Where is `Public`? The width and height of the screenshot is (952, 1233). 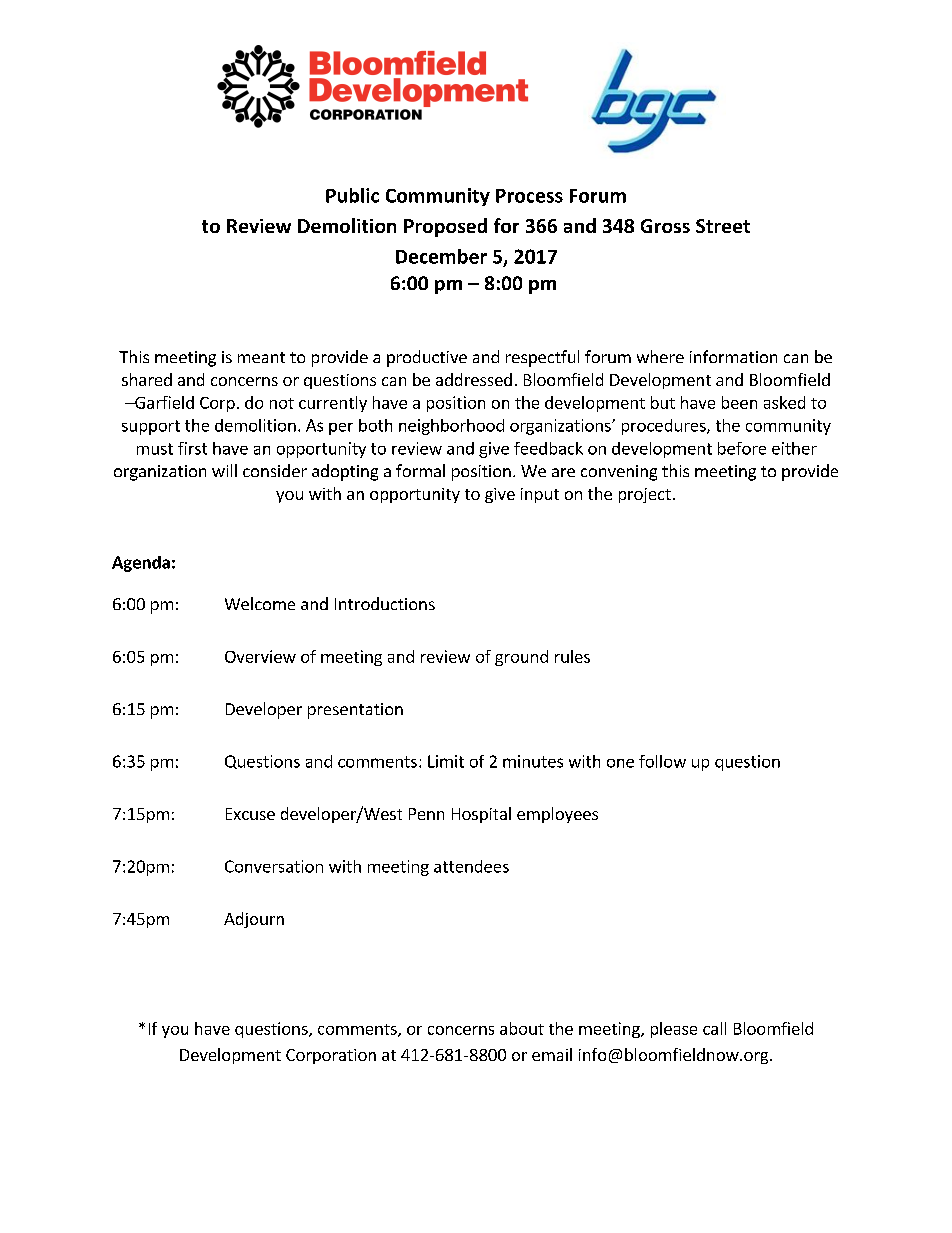 Public is located at coordinates (352, 195).
